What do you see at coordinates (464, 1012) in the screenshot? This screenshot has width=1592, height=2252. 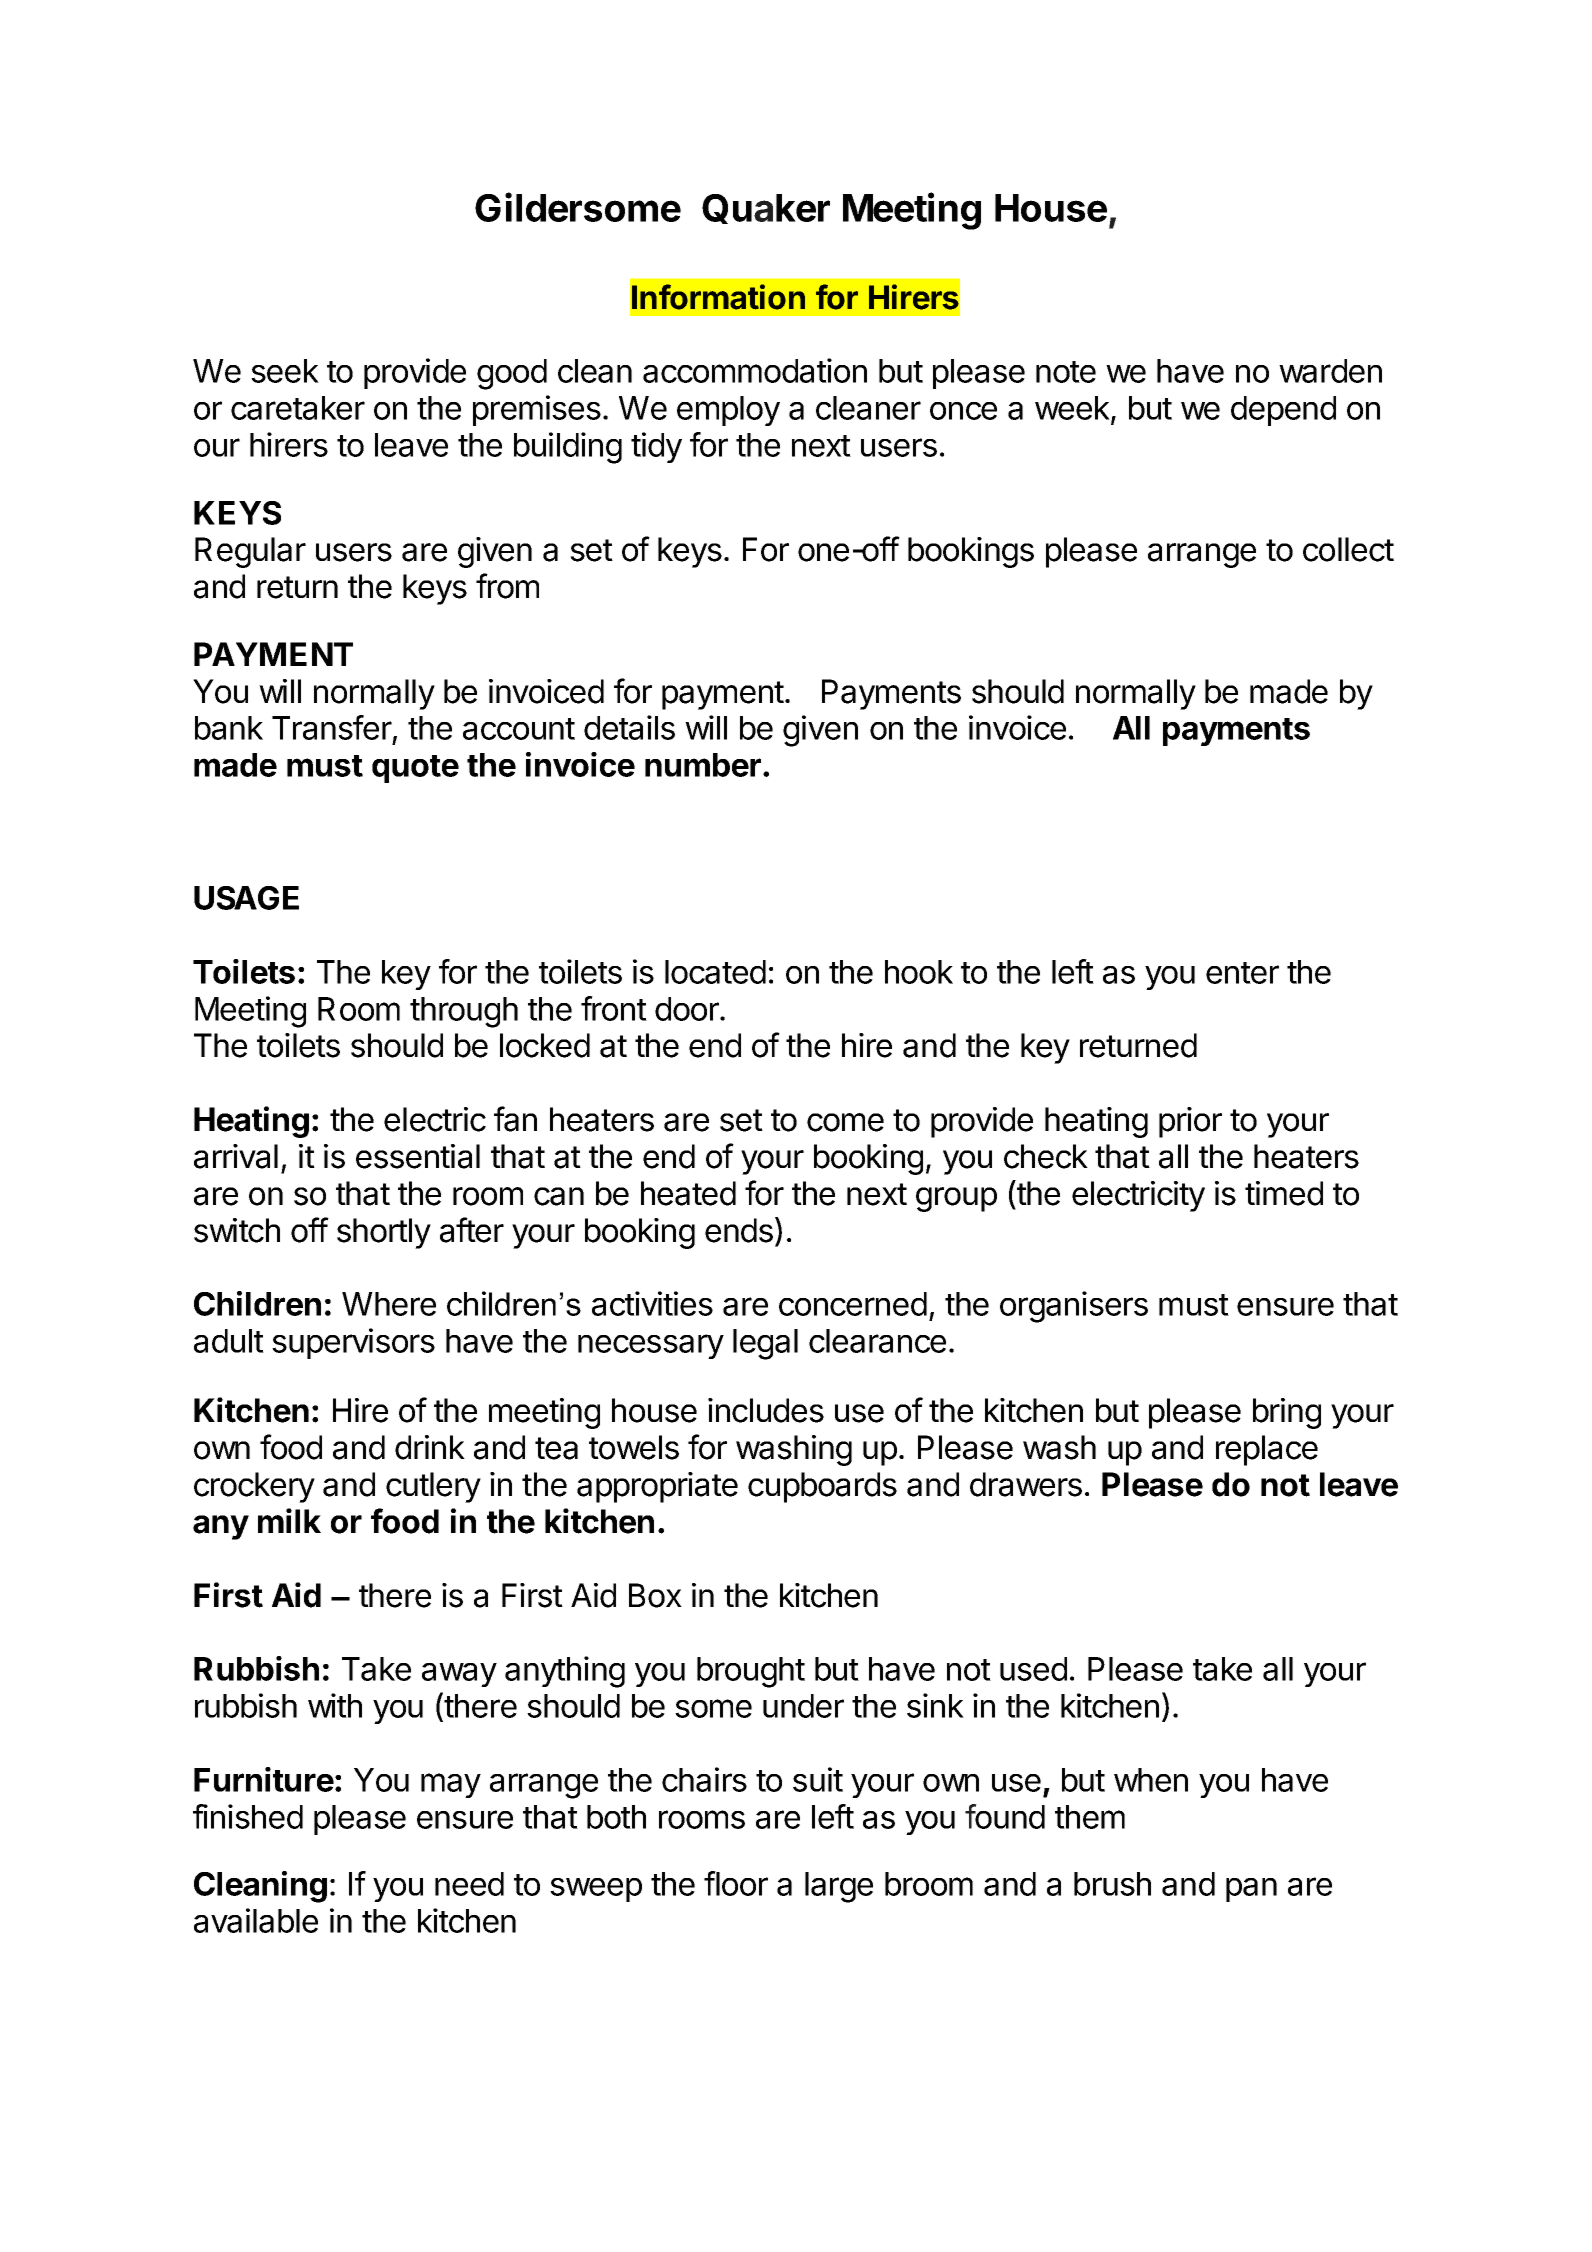 I see `through` at bounding box center [464, 1012].
